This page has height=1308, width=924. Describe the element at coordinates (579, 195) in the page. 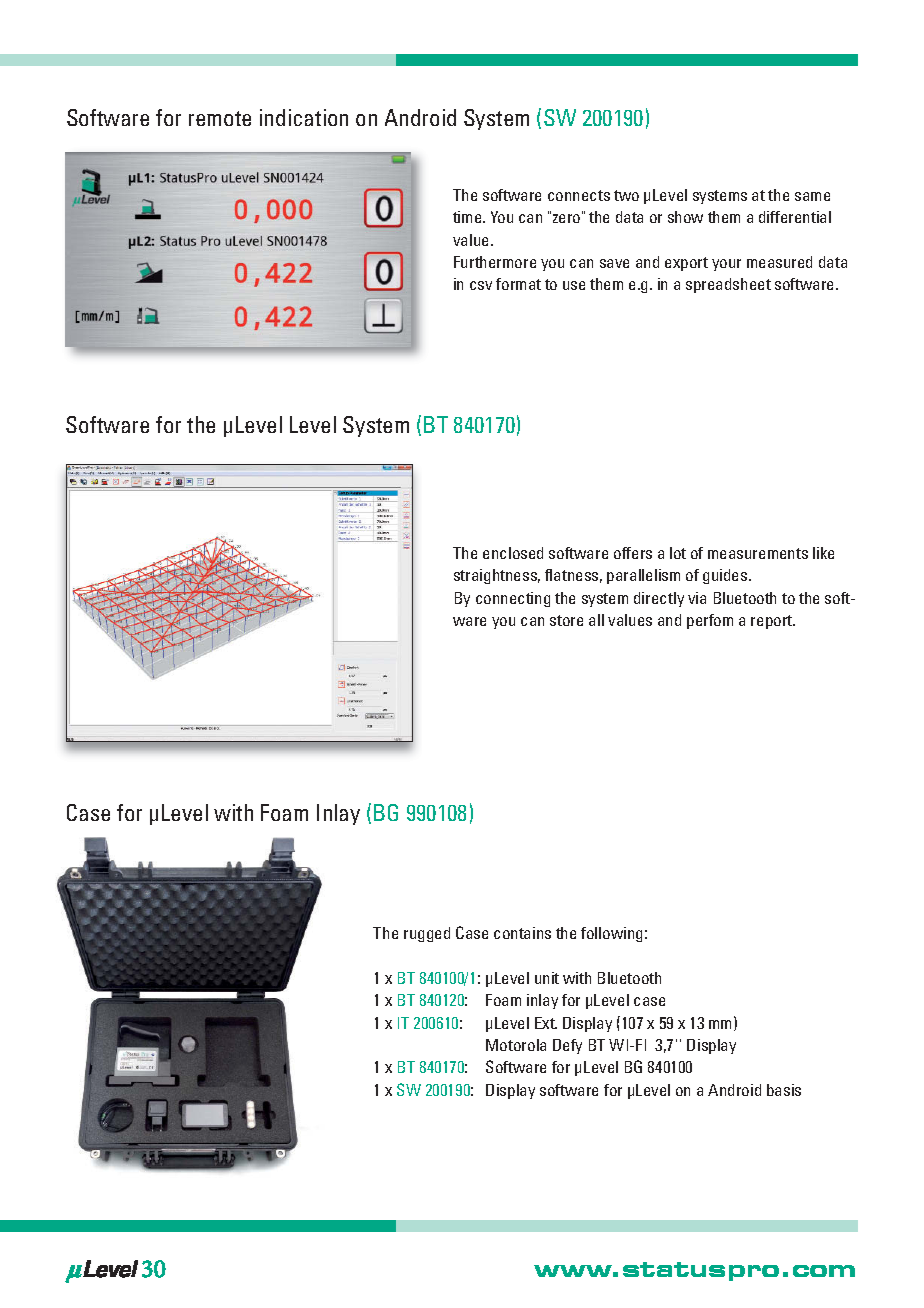

I see `connects` at that location.
